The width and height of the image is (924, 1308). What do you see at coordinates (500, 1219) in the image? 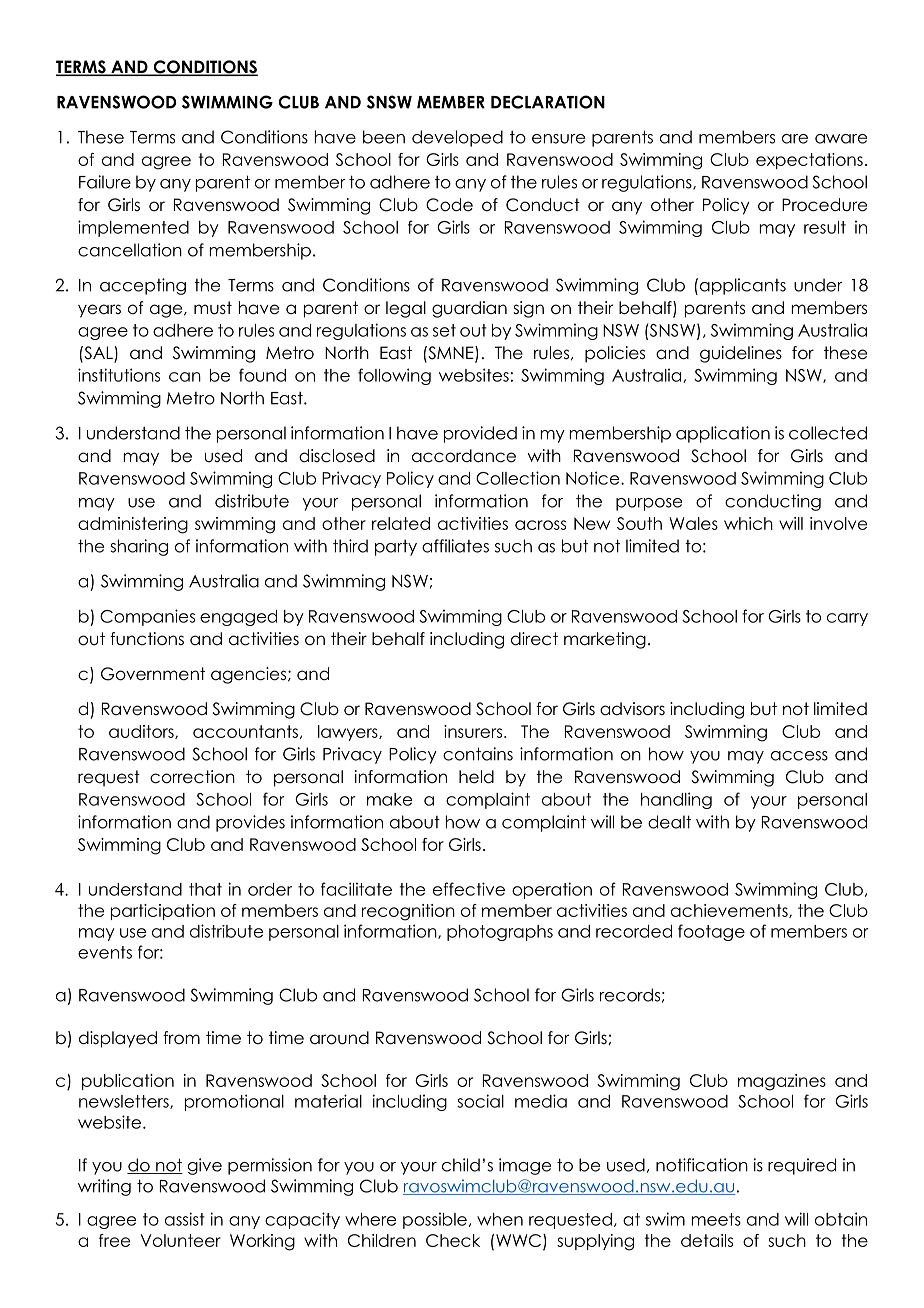
I see `when` at bounding box center [500, 1219].
